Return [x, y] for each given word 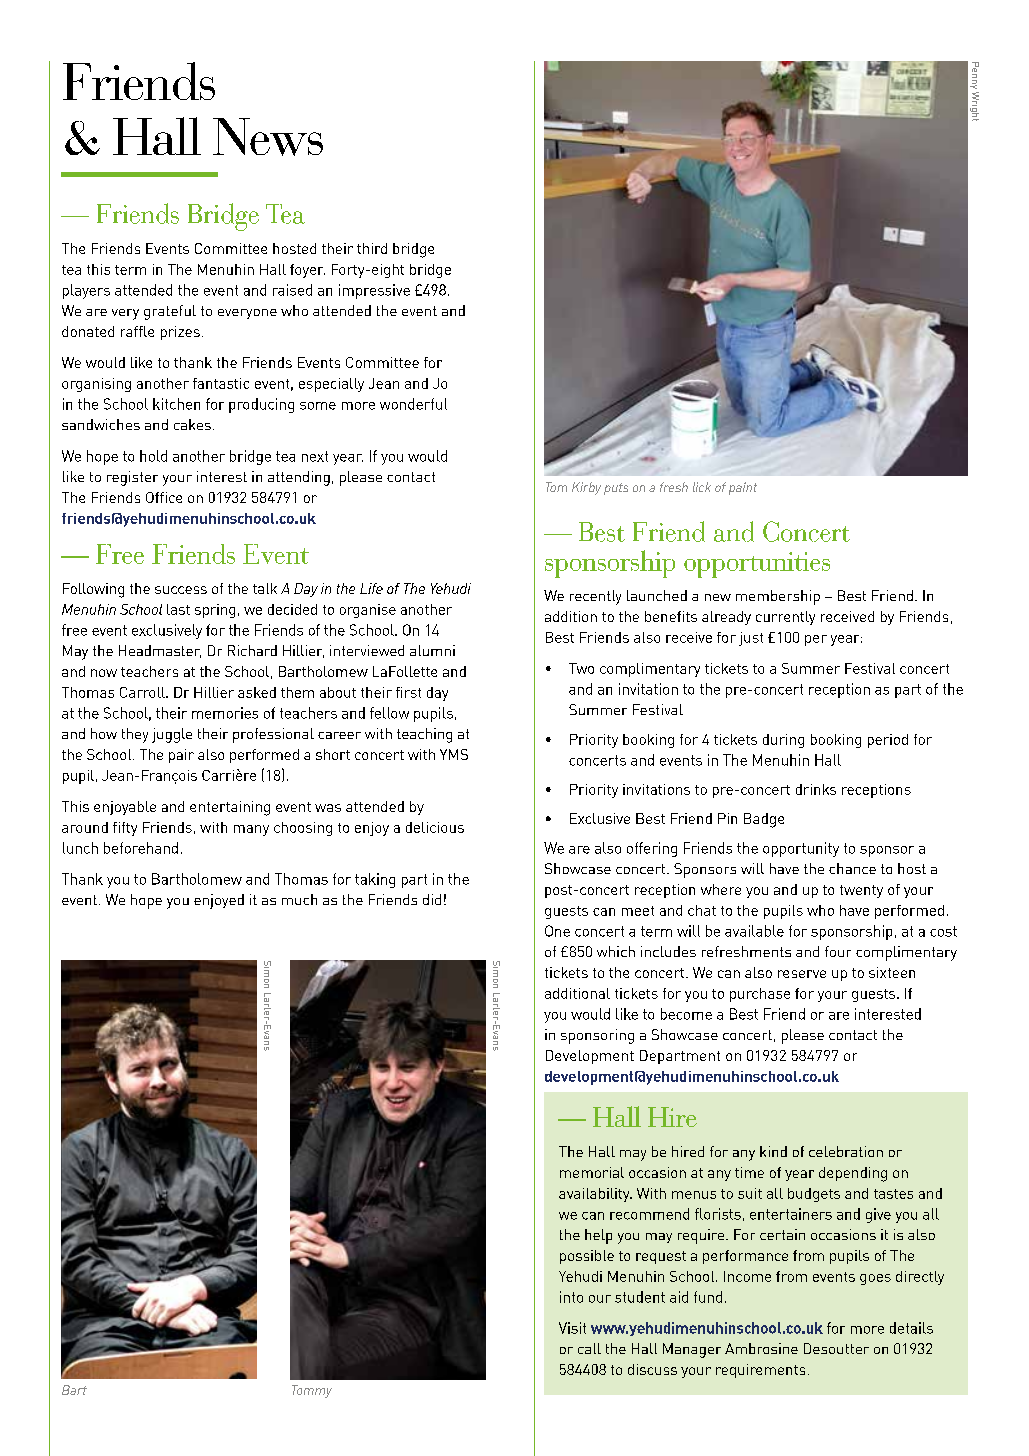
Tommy [312, 1391]
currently [785, 618]
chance [852, 868]
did [432, 899]
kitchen [176, 404]
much [299, 899]
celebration [846, 1151]
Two [581, 668]
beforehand [141, 848]
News [268, 137]
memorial [592, 1172]
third [372, 248]
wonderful [413, 404]
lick [702, 487]
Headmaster [160, 651]
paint [743, 488]
